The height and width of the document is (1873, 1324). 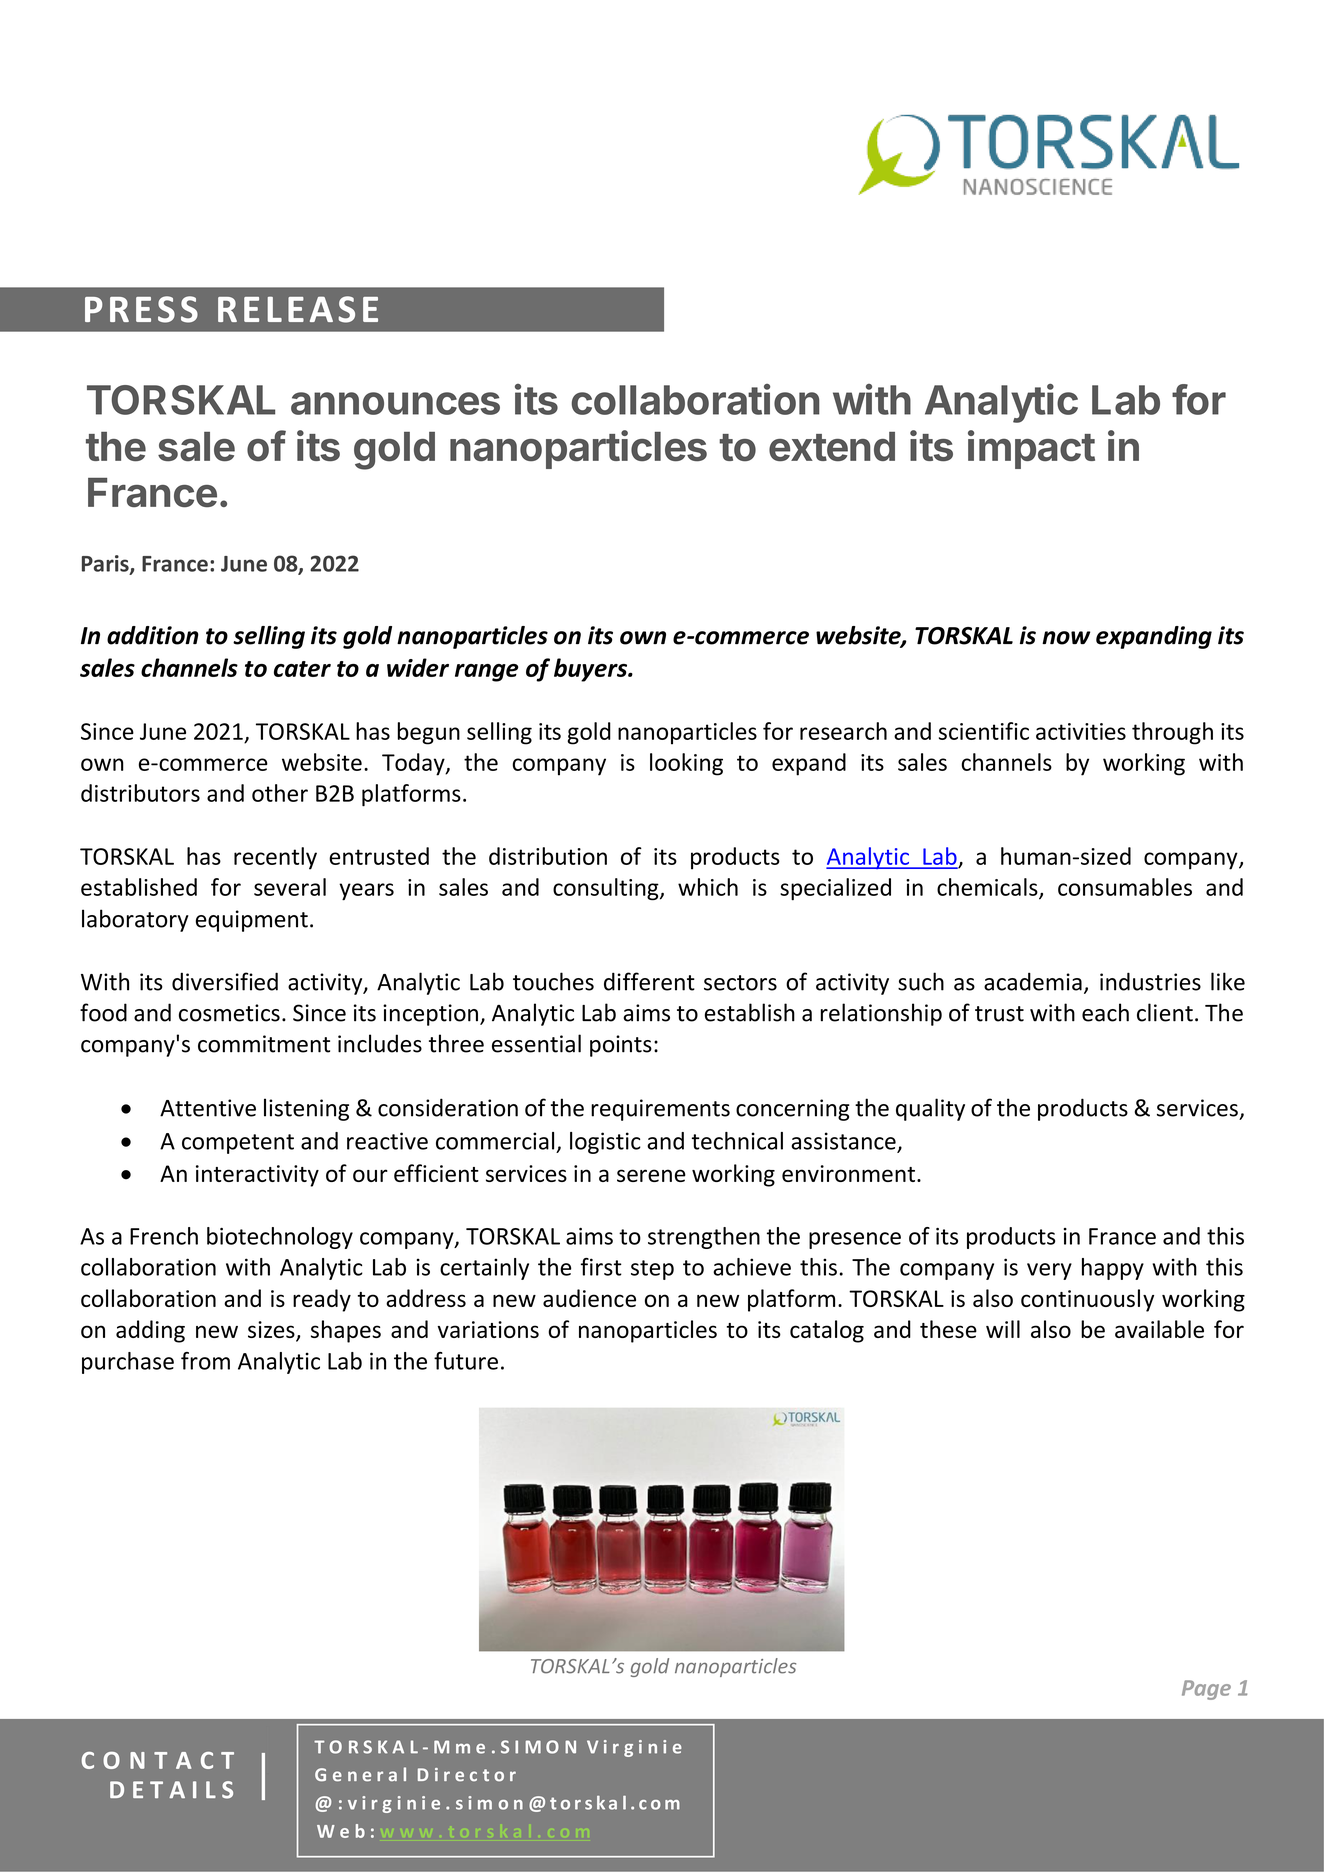 What do you see at coordinates (141, 309) in the document?
I see `PRESS` at bounding box center [141, 309].
